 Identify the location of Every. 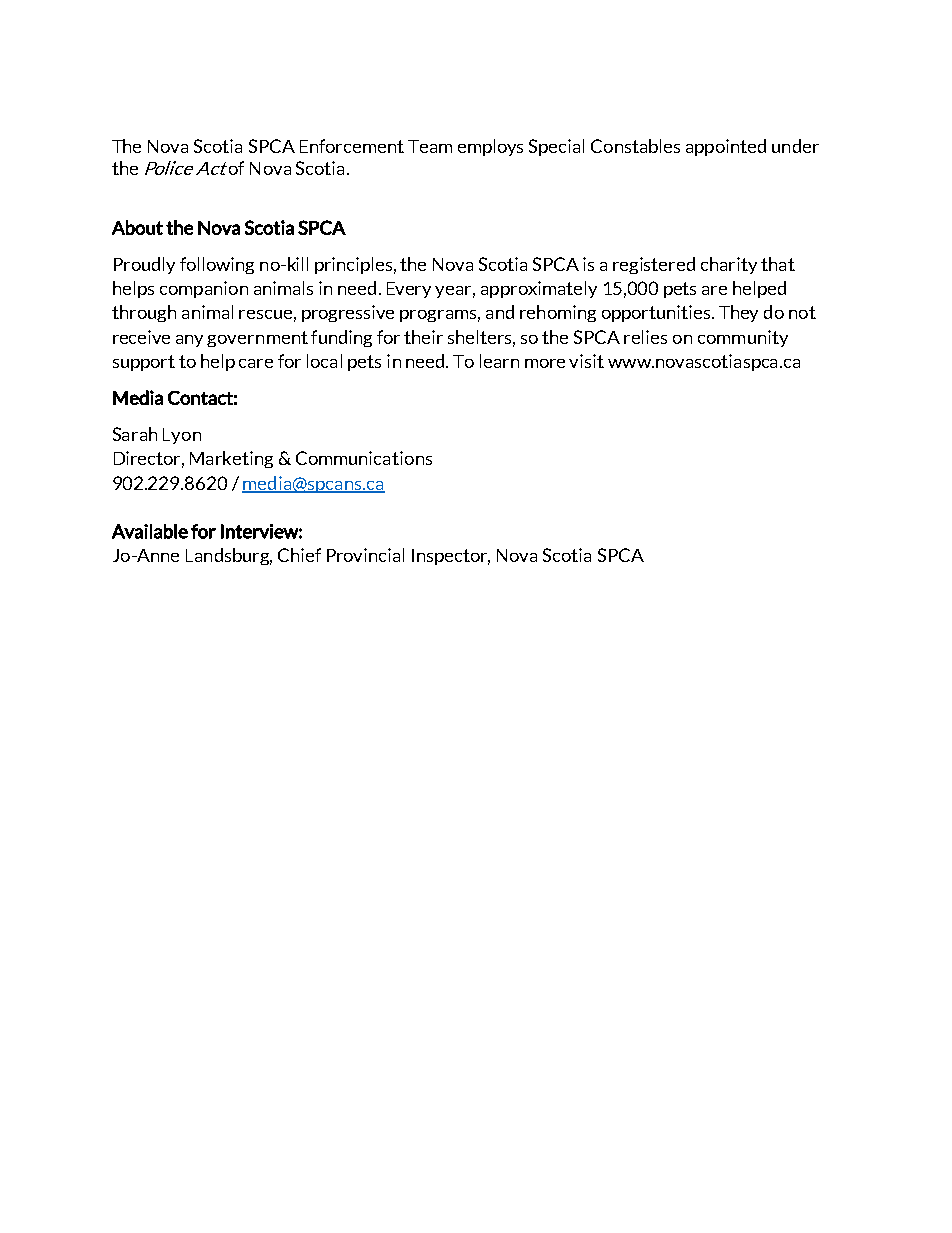
(409, 290).
